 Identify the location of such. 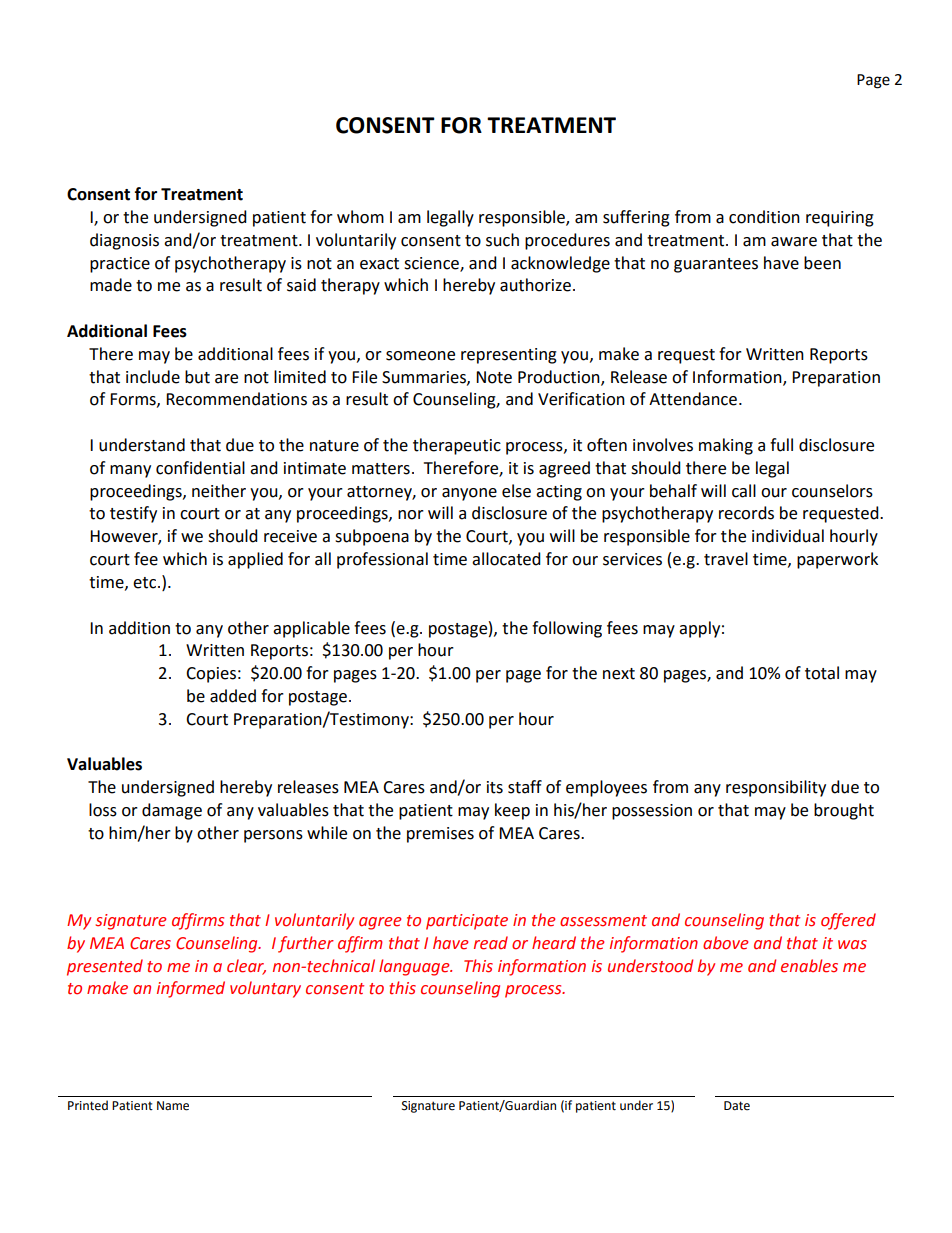
(502, 240).
